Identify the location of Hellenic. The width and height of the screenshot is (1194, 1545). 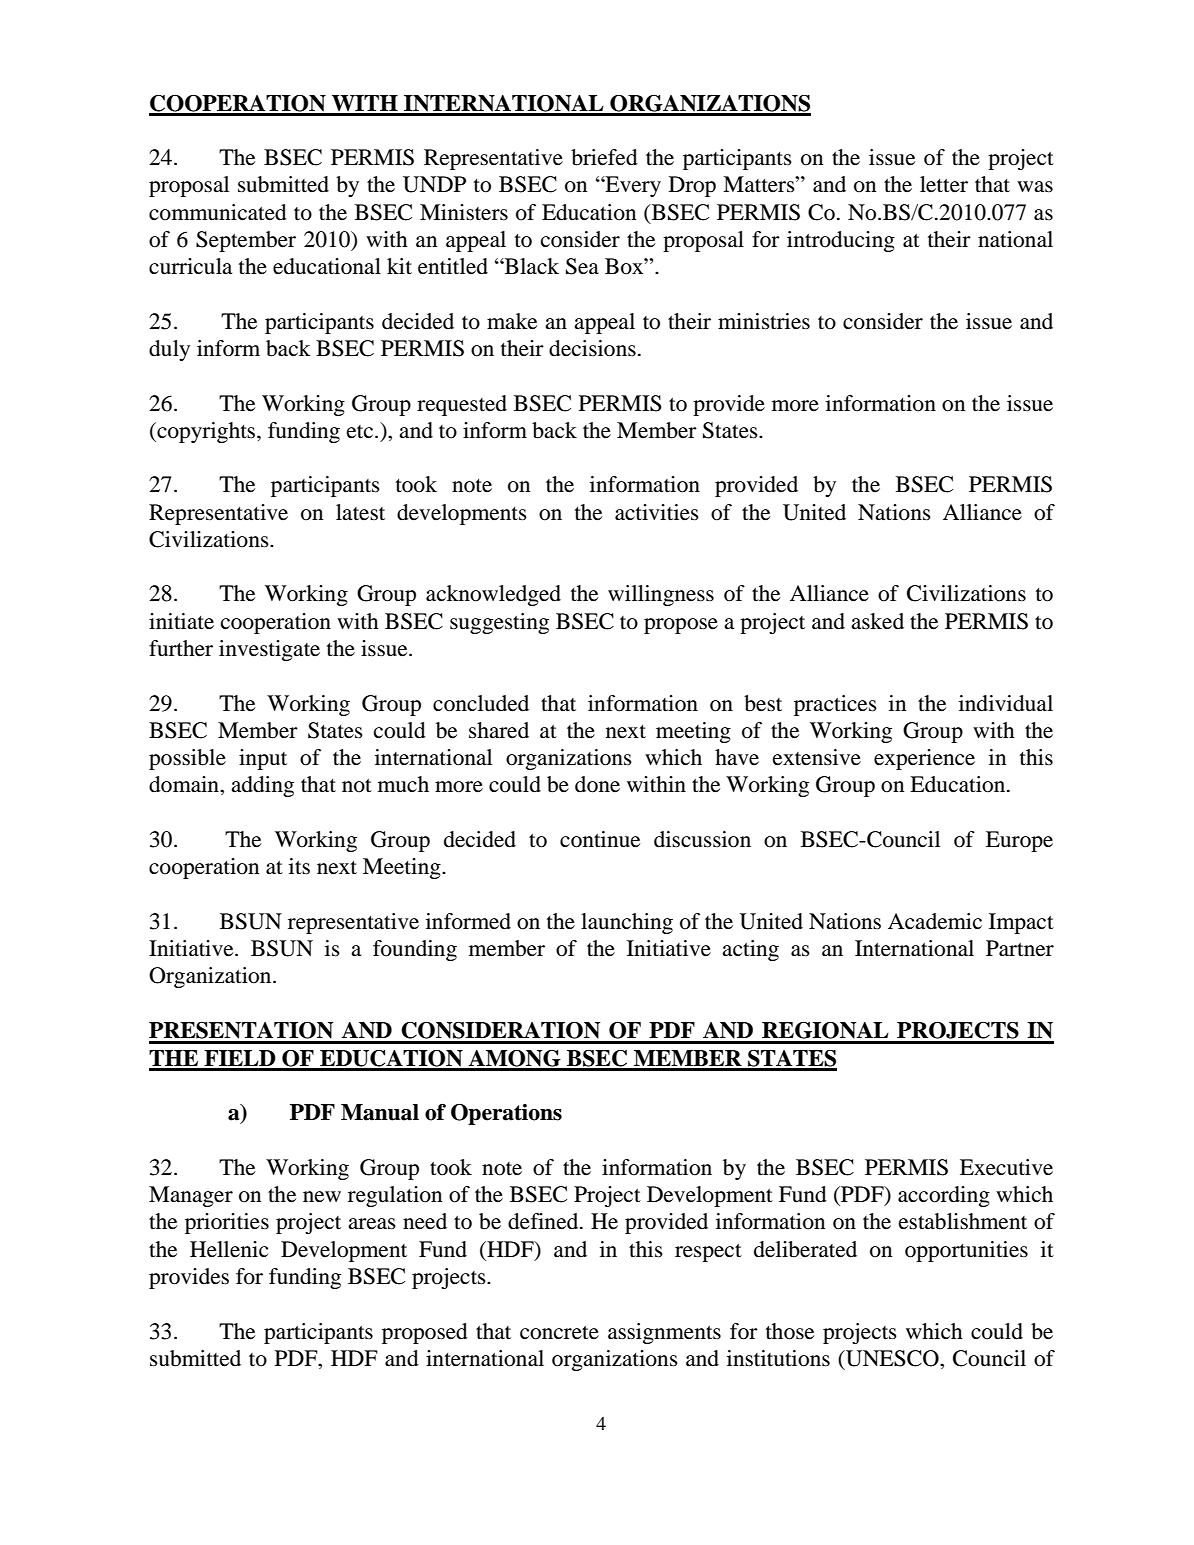
(229, 1249).
